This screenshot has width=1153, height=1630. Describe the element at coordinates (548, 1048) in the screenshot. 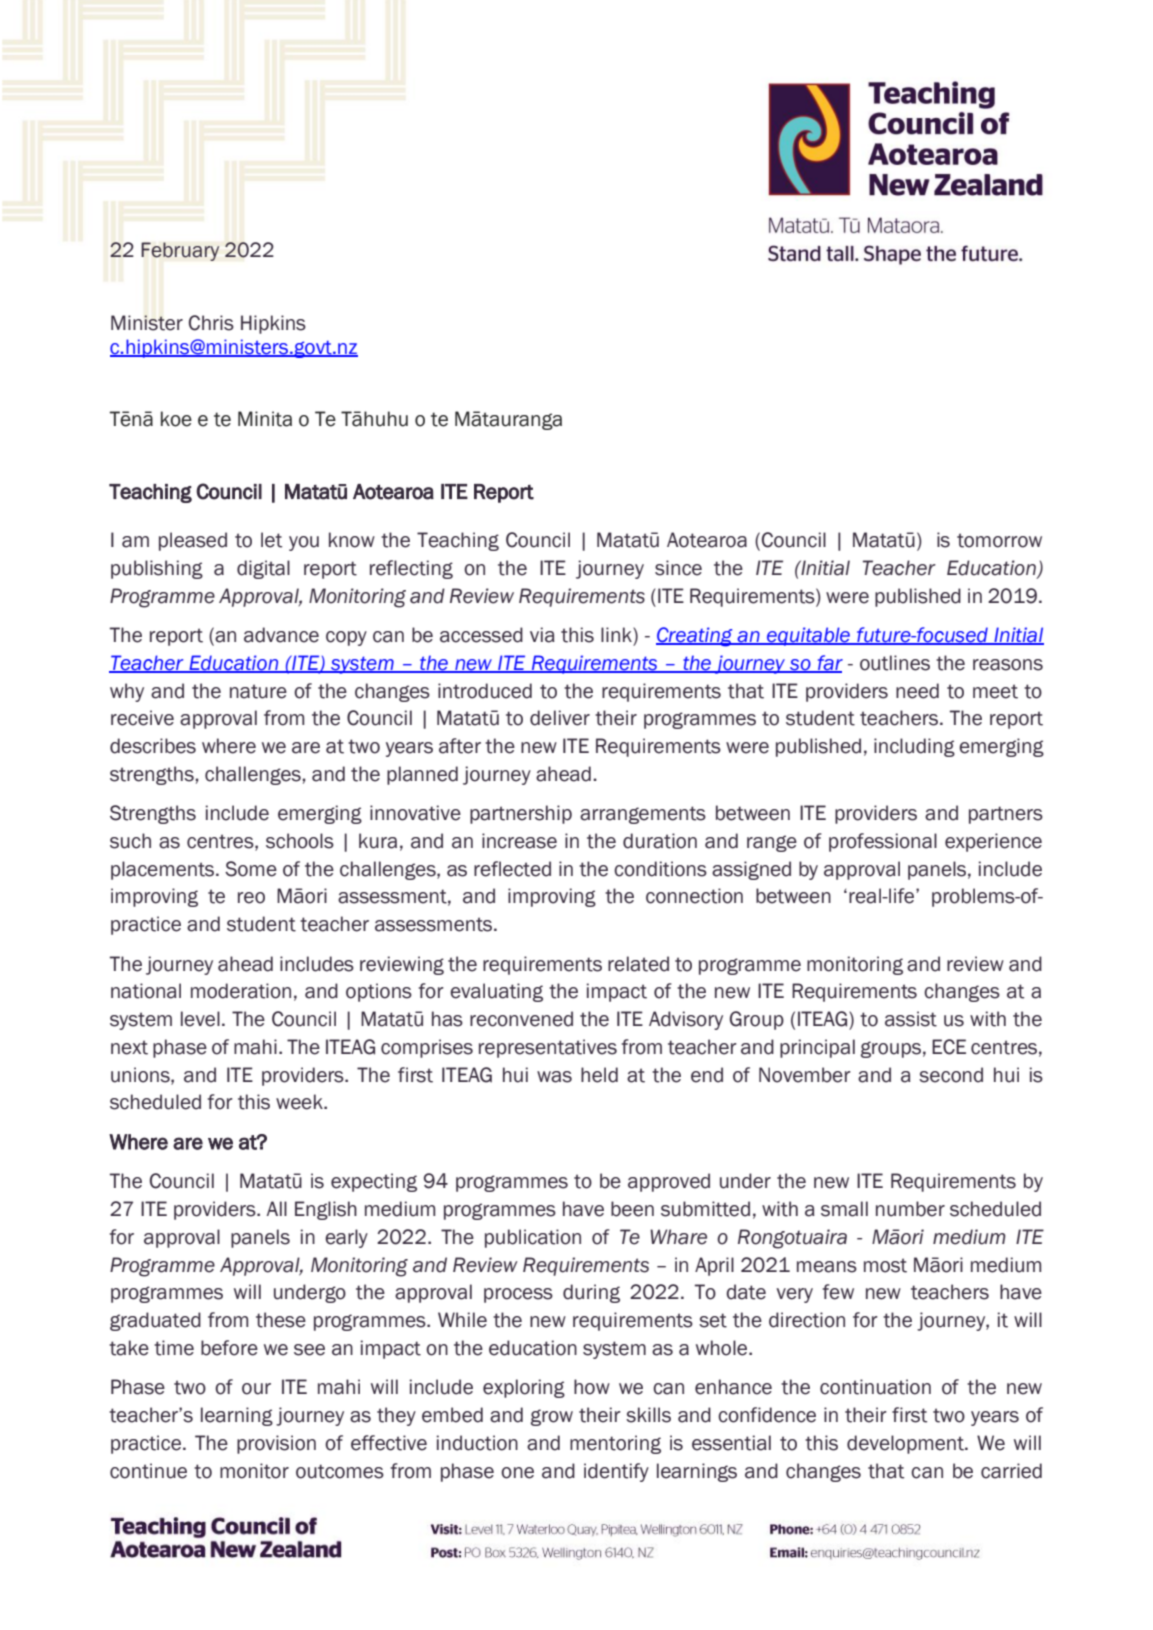

I see `representatives` at that location.
